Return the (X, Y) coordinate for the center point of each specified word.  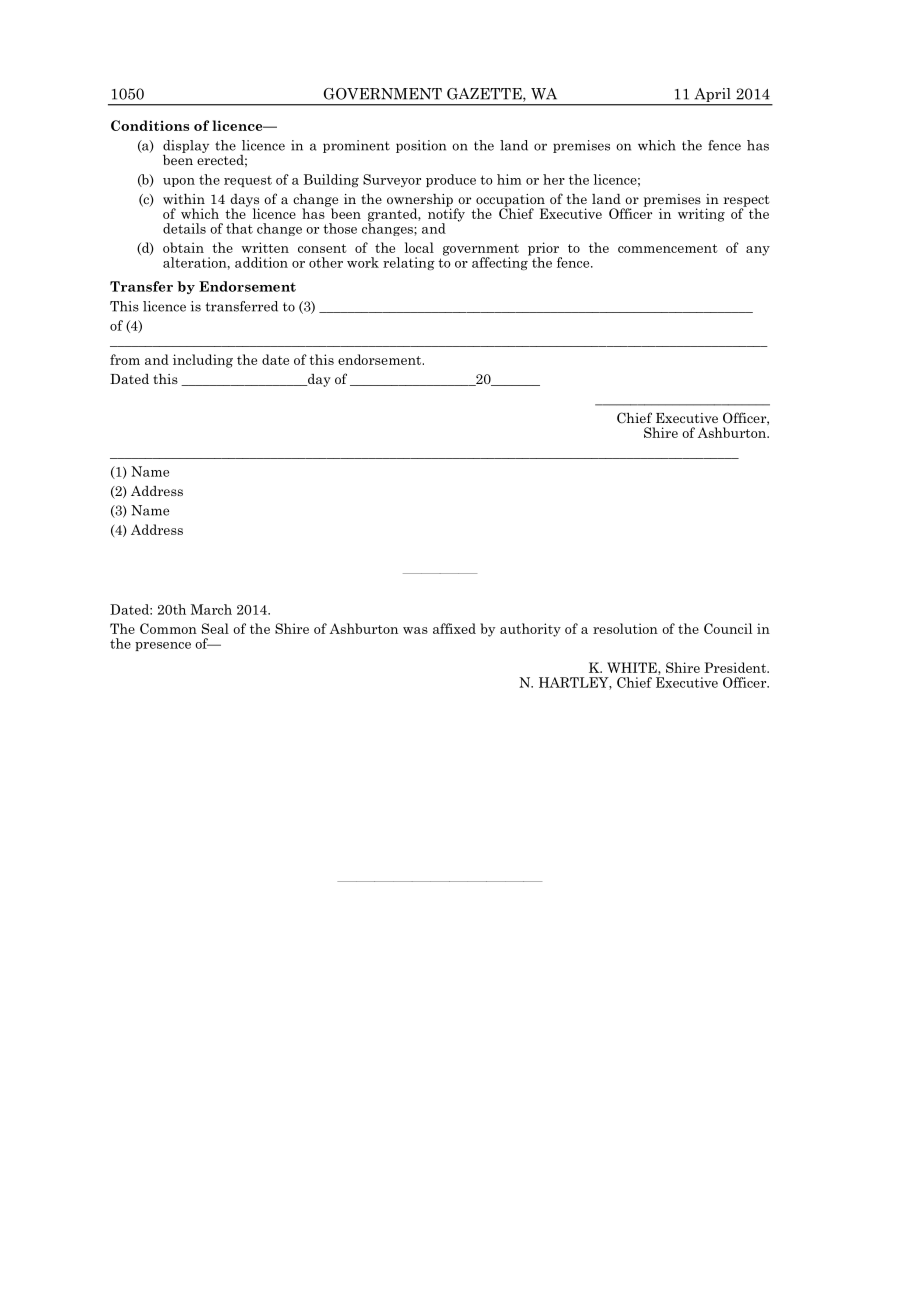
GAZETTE (485, 95)
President (736, 667)
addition (261, 262)
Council (728, 628)
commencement (668, 248)
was (415, 630)
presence (163, 646)
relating (409, 263)
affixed (454, 628)
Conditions (150, 125)
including (203, 361)
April (712, 96)
